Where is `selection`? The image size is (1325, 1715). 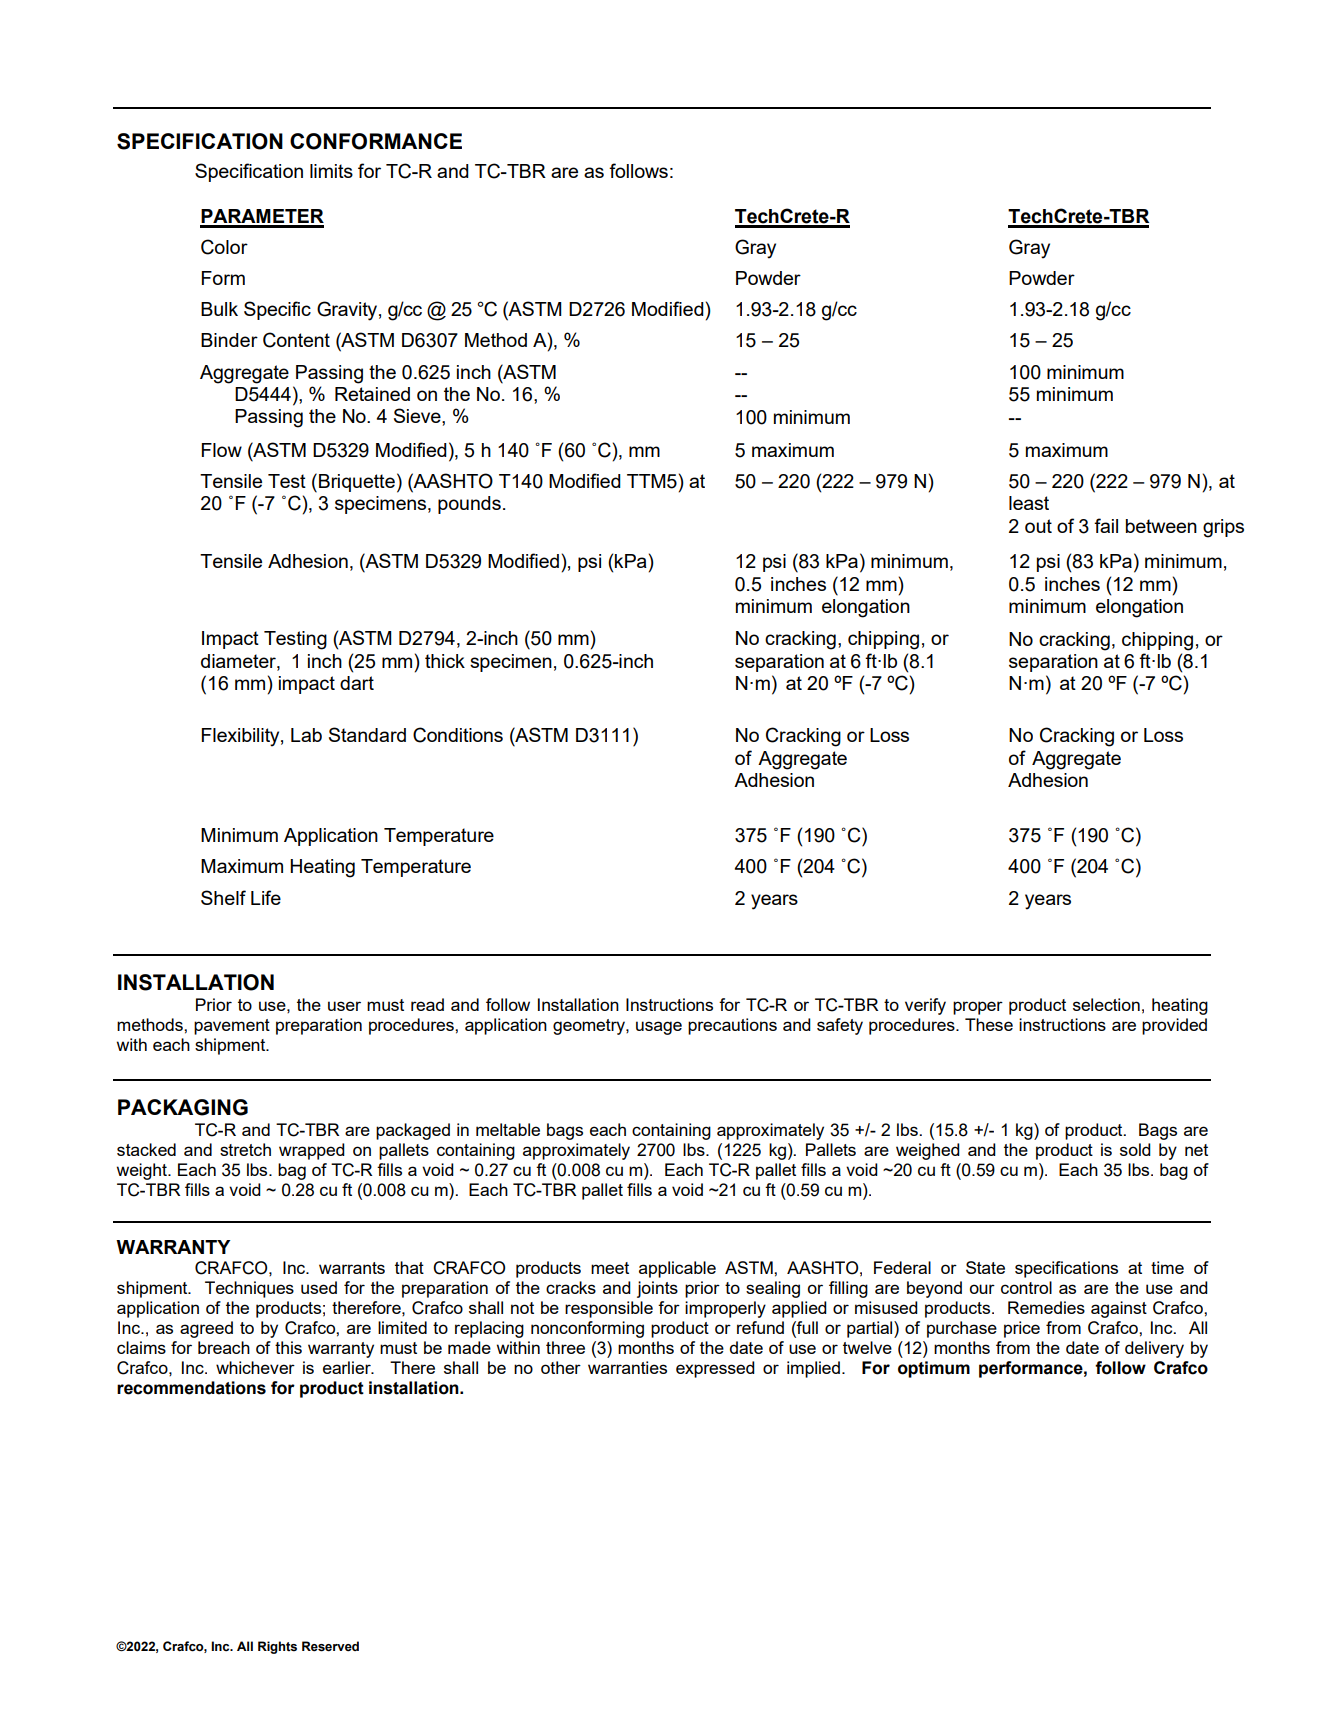 selection is located at coordinates (1106, 1004).
